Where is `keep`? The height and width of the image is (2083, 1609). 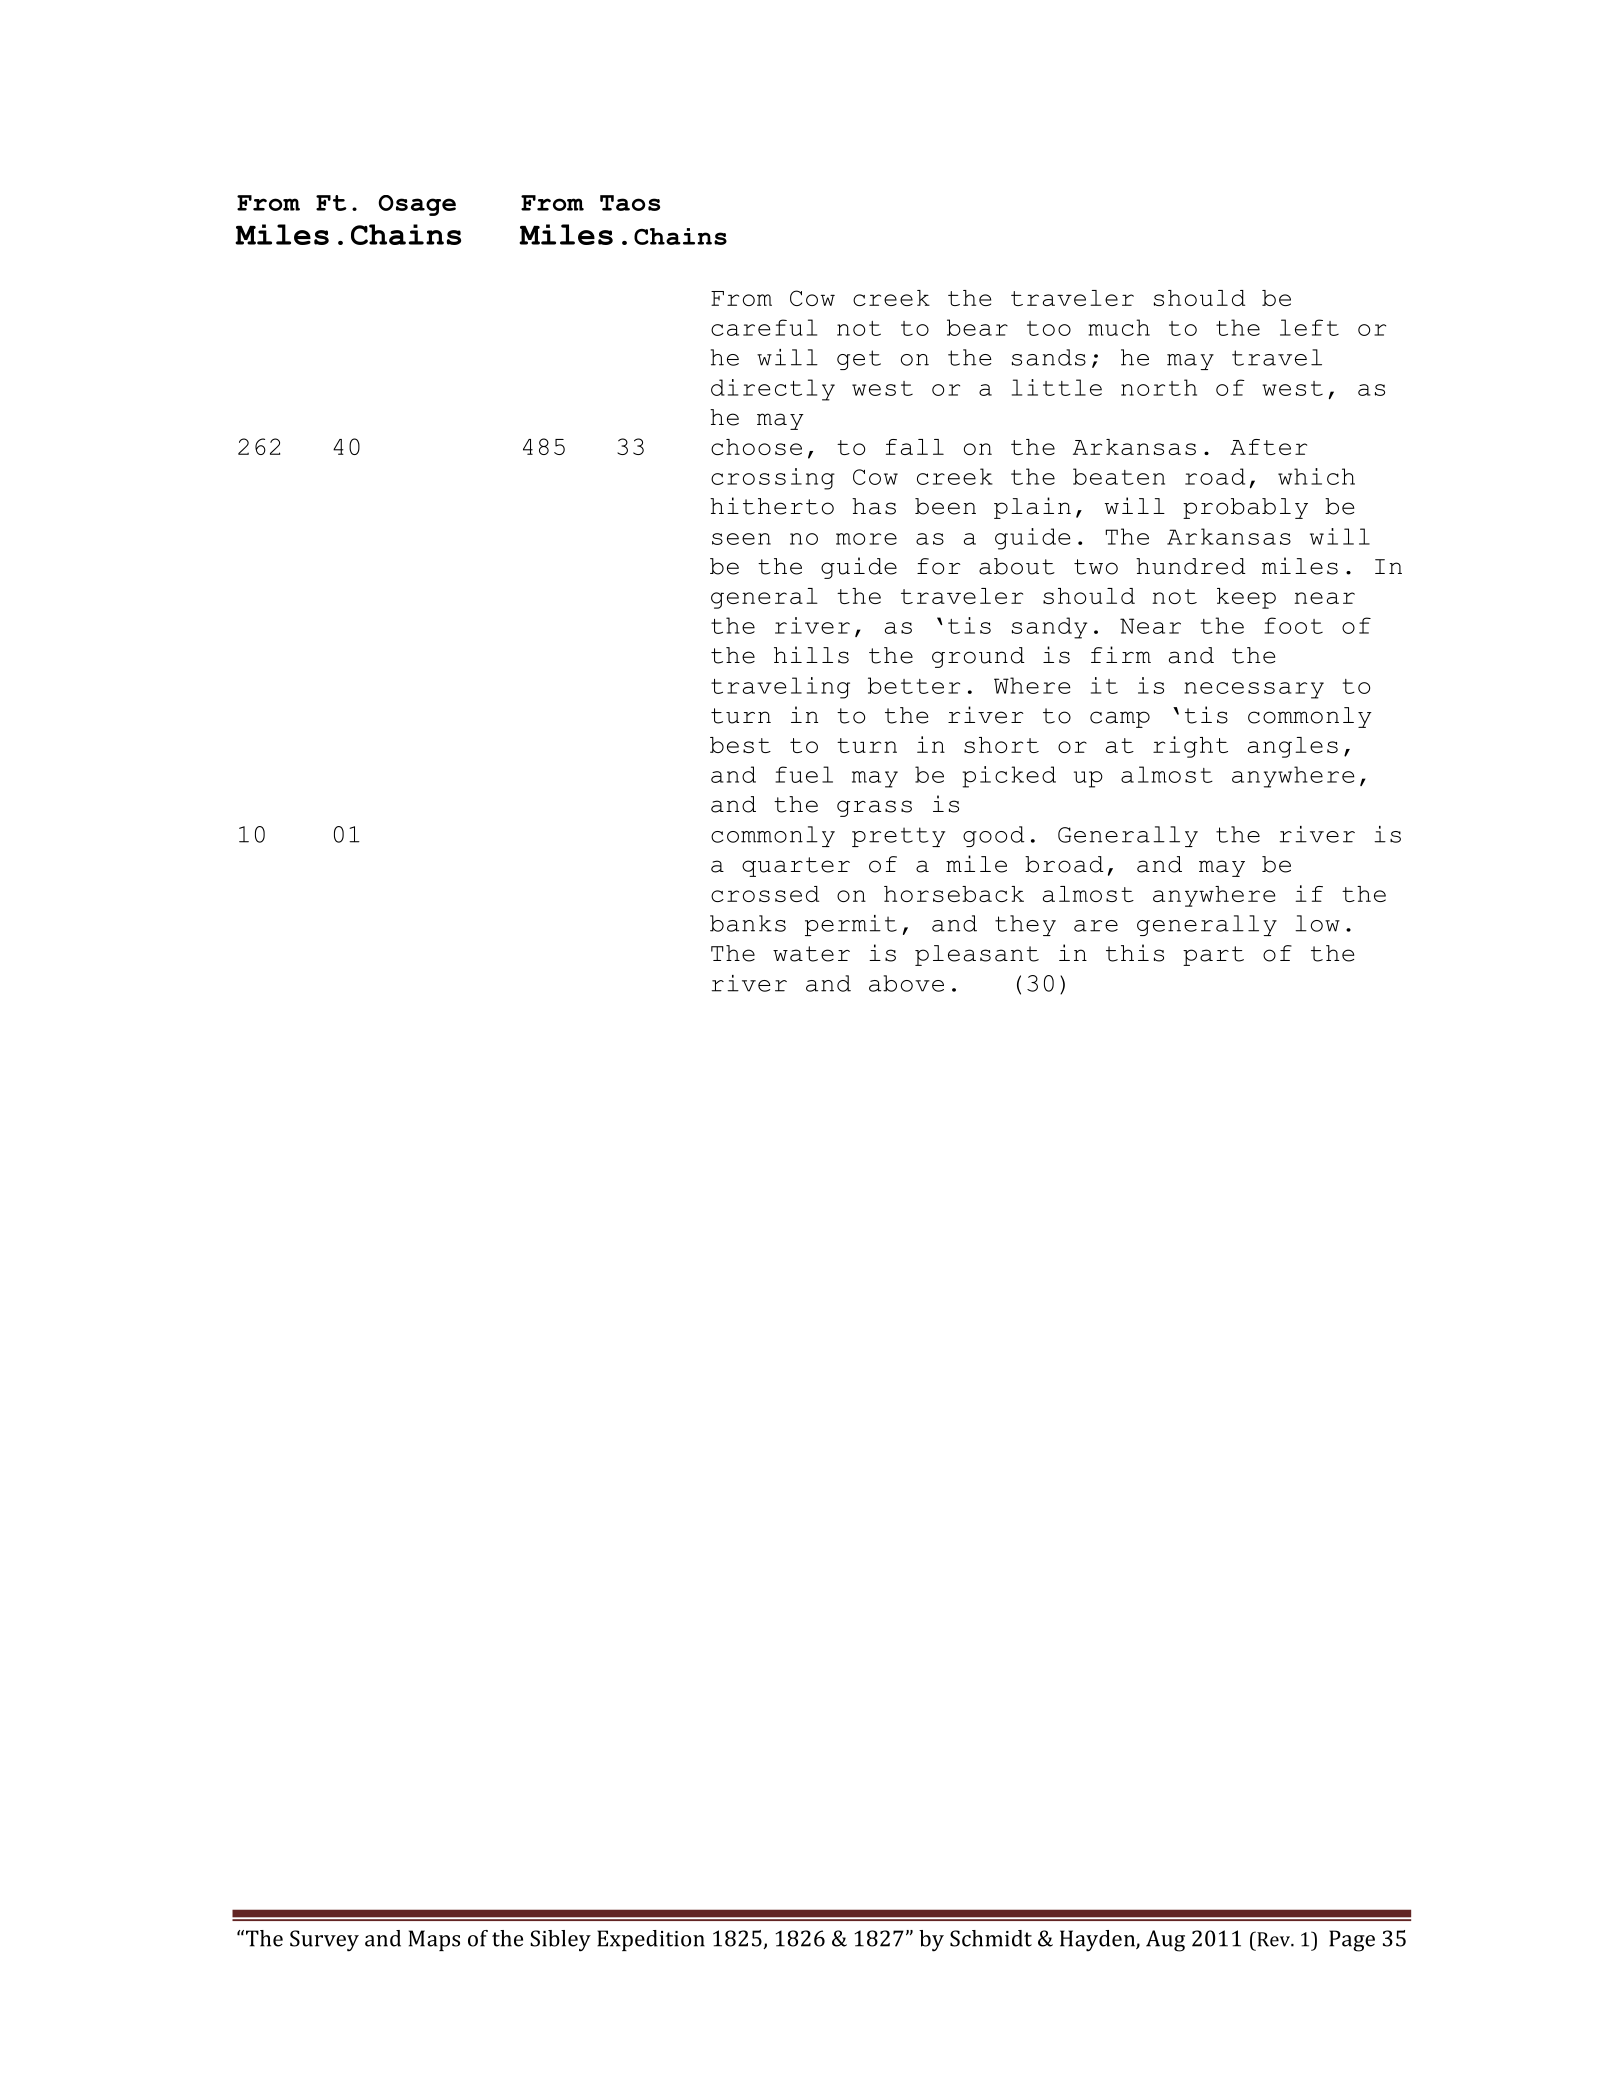 keep is located at coordinates (1246, 598).
